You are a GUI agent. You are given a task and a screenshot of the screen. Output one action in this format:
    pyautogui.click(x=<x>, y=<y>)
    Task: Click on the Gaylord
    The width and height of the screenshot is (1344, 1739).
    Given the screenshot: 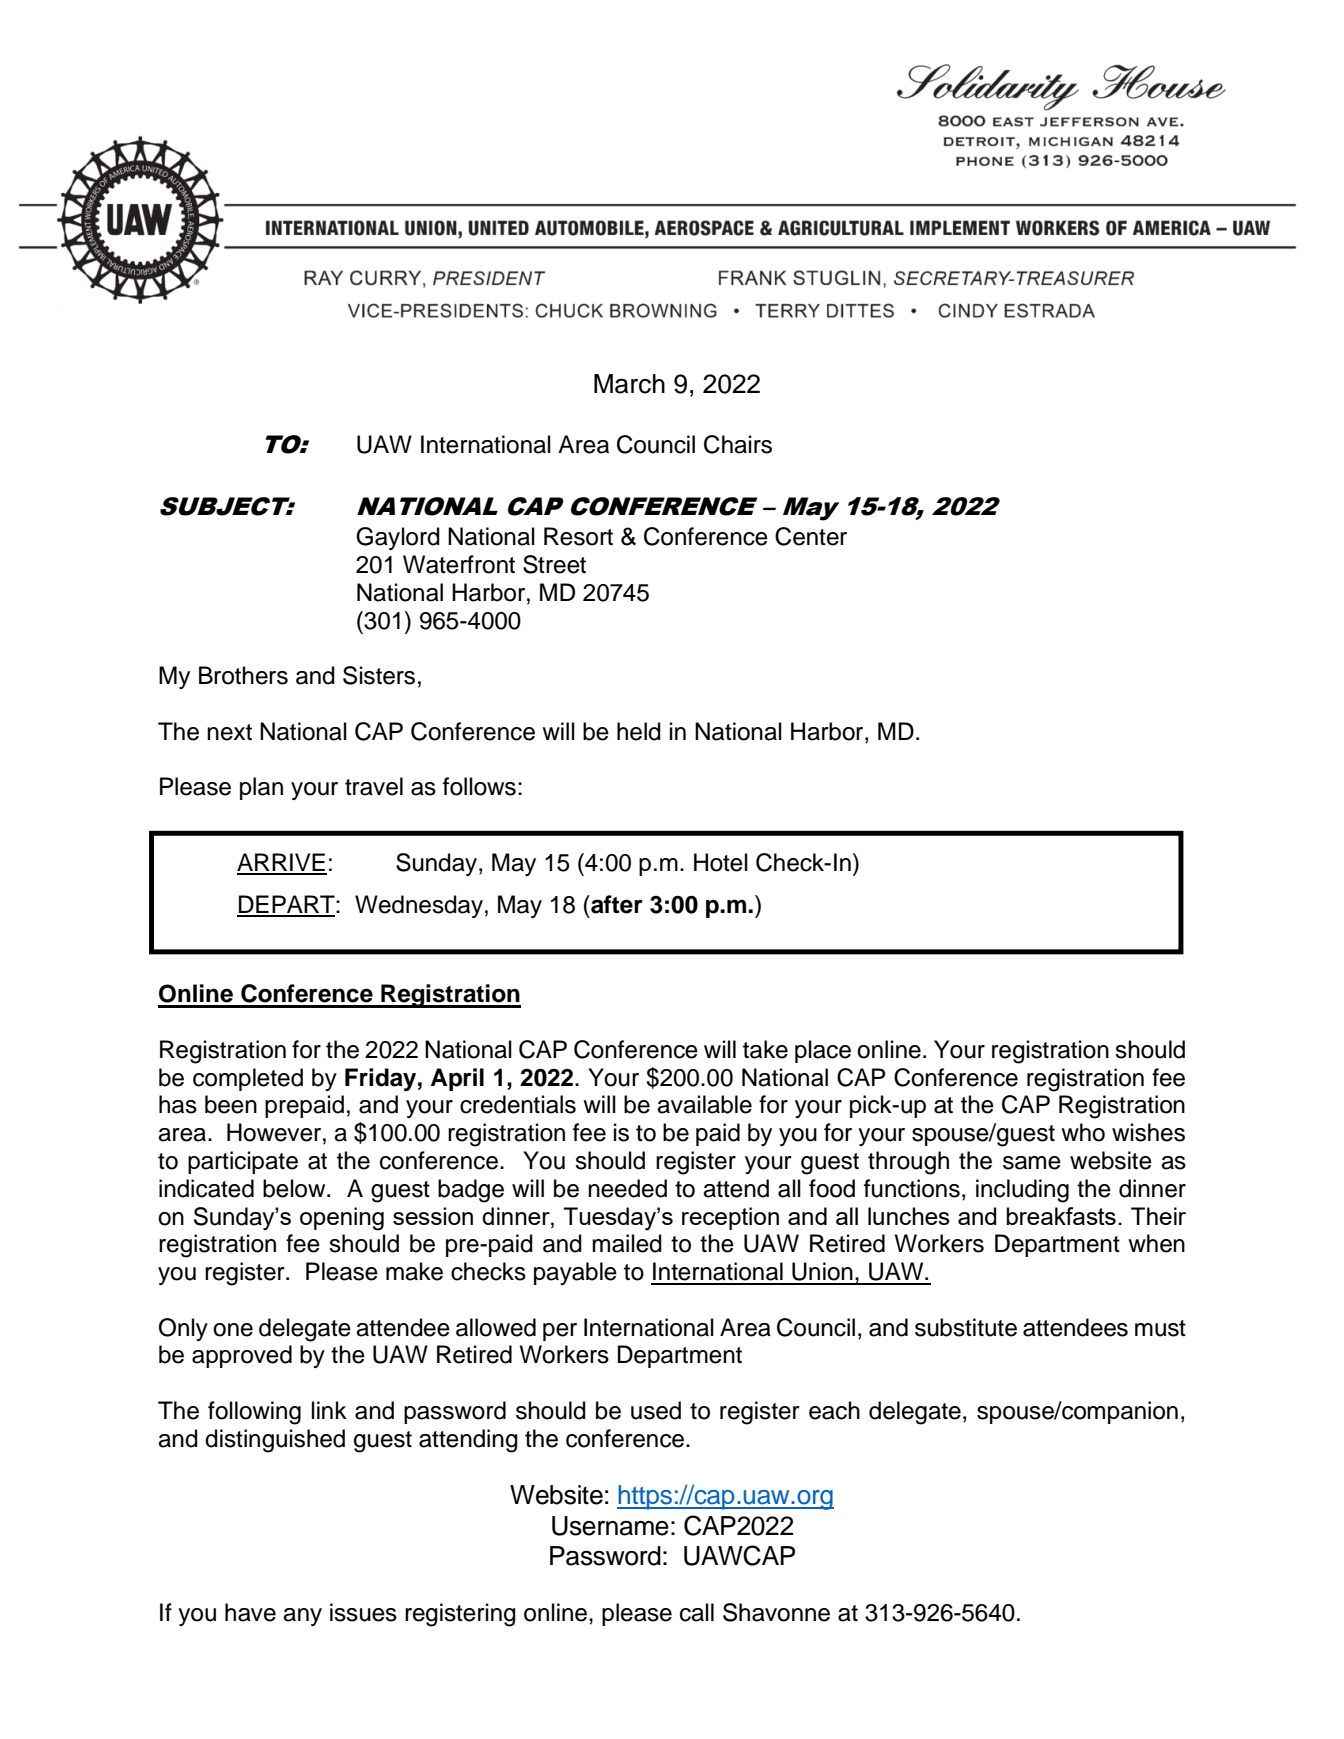 What is the action you would take?
    pyautogui.click(x=398, y=538)
